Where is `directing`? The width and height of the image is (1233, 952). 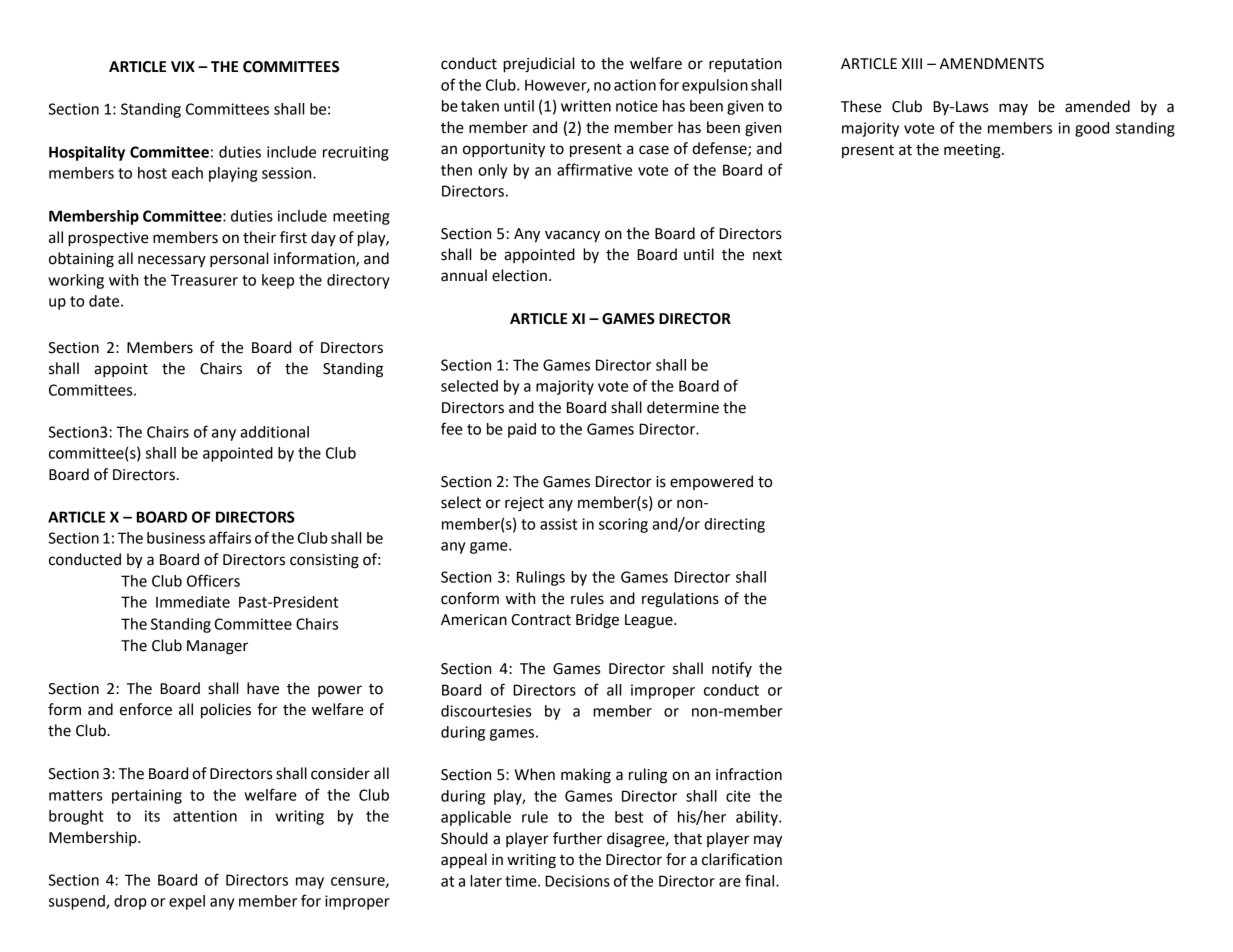
directing is located at coordinates (734, 525).
